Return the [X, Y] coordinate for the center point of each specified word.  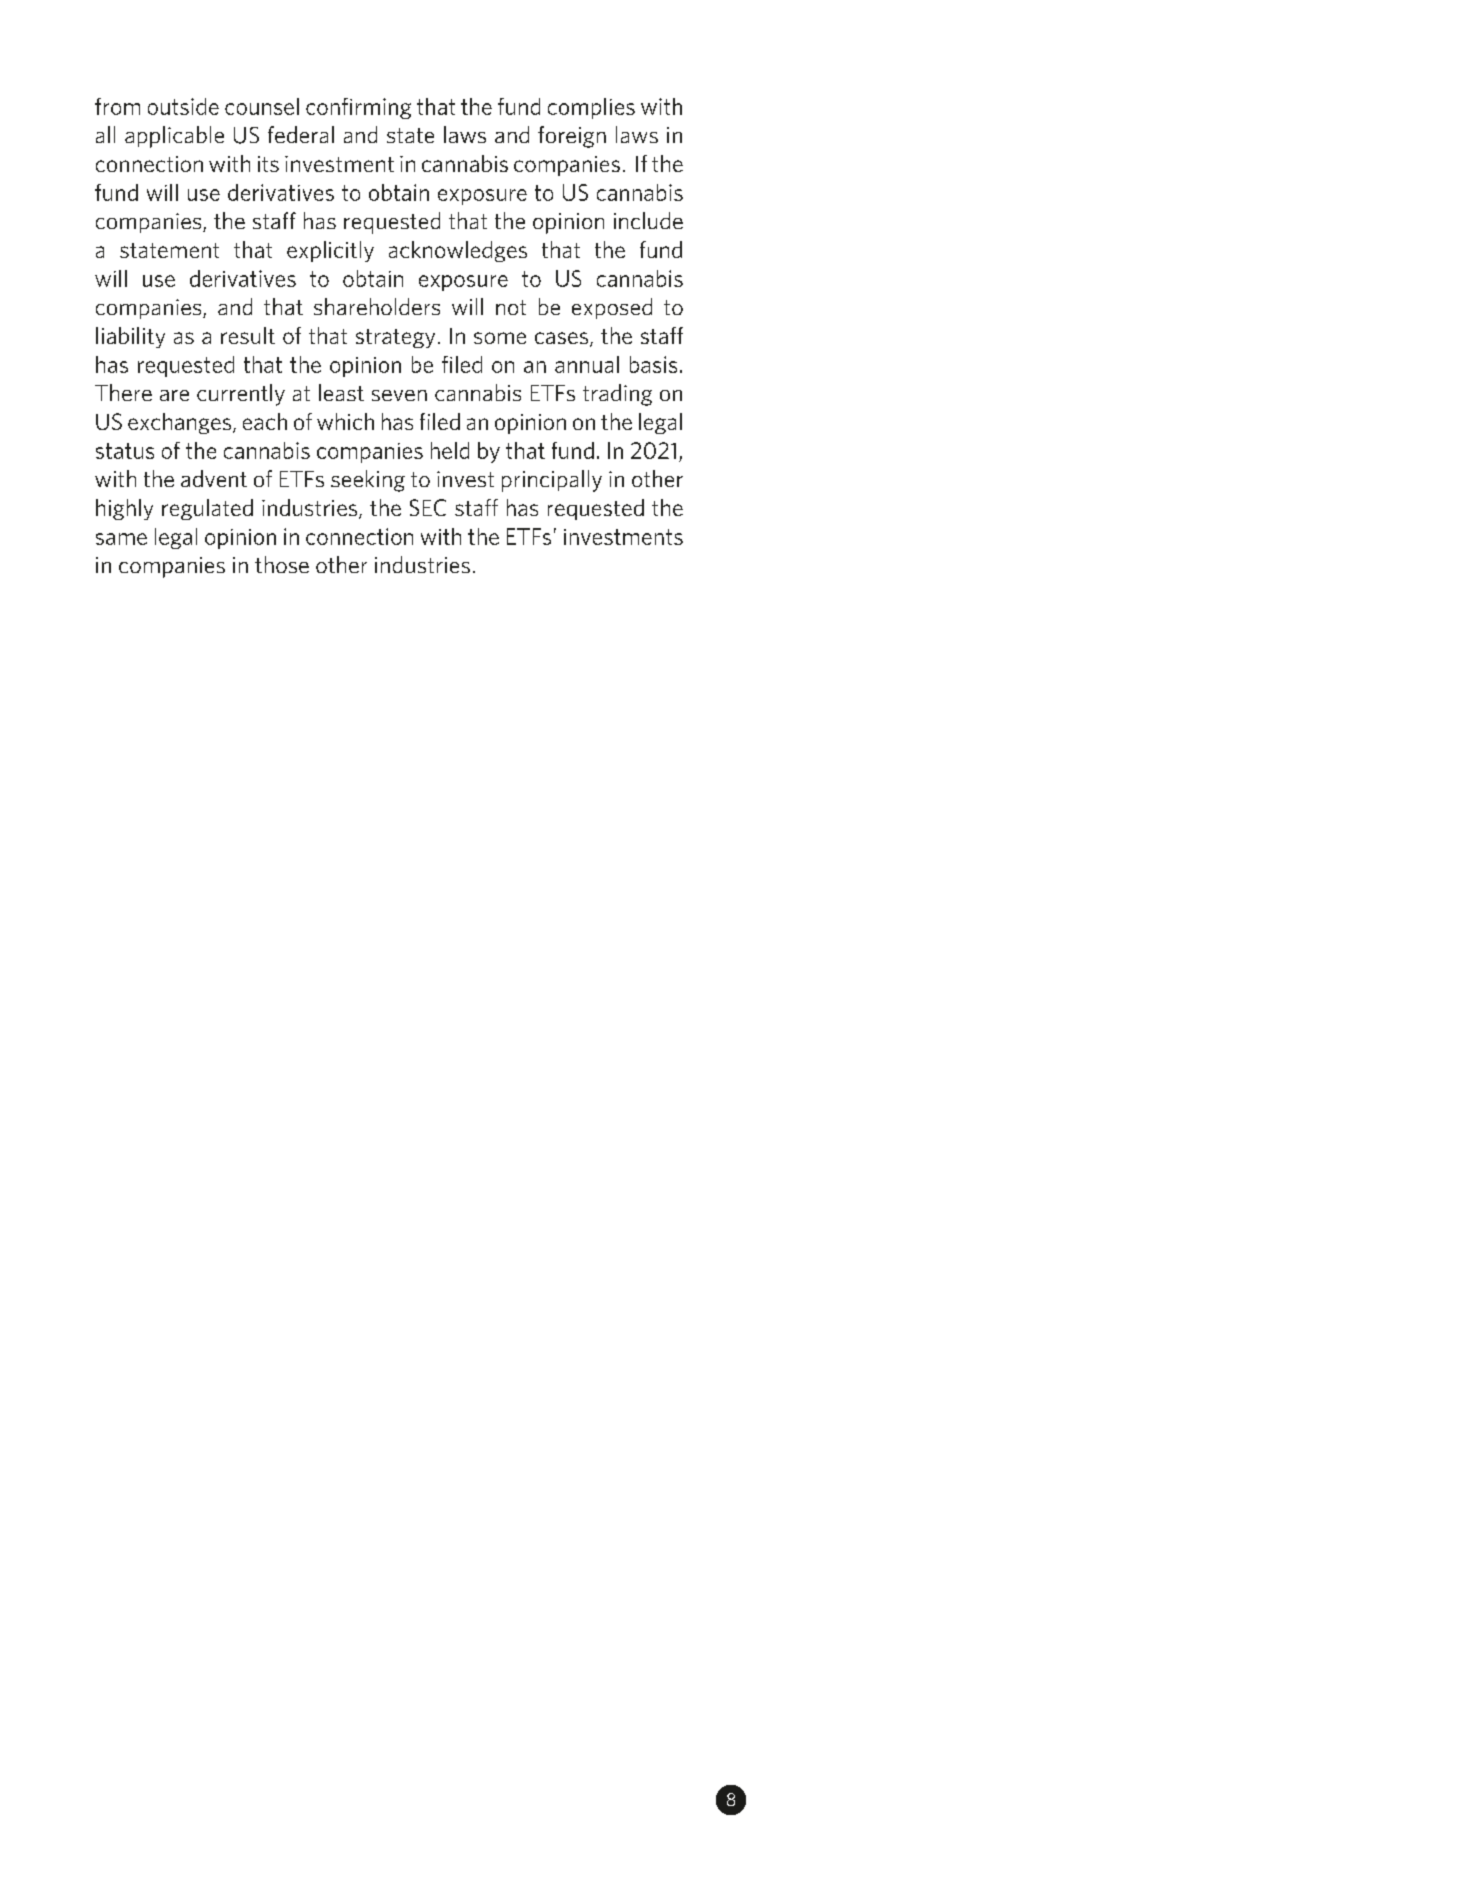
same [121, 539]
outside [183, 106]
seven [399, 395]
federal [301, 134]
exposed [612, 308]
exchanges [181, 423]
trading [617, 395]
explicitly [330, 251]
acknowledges [458, 251]
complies [591, 108]
